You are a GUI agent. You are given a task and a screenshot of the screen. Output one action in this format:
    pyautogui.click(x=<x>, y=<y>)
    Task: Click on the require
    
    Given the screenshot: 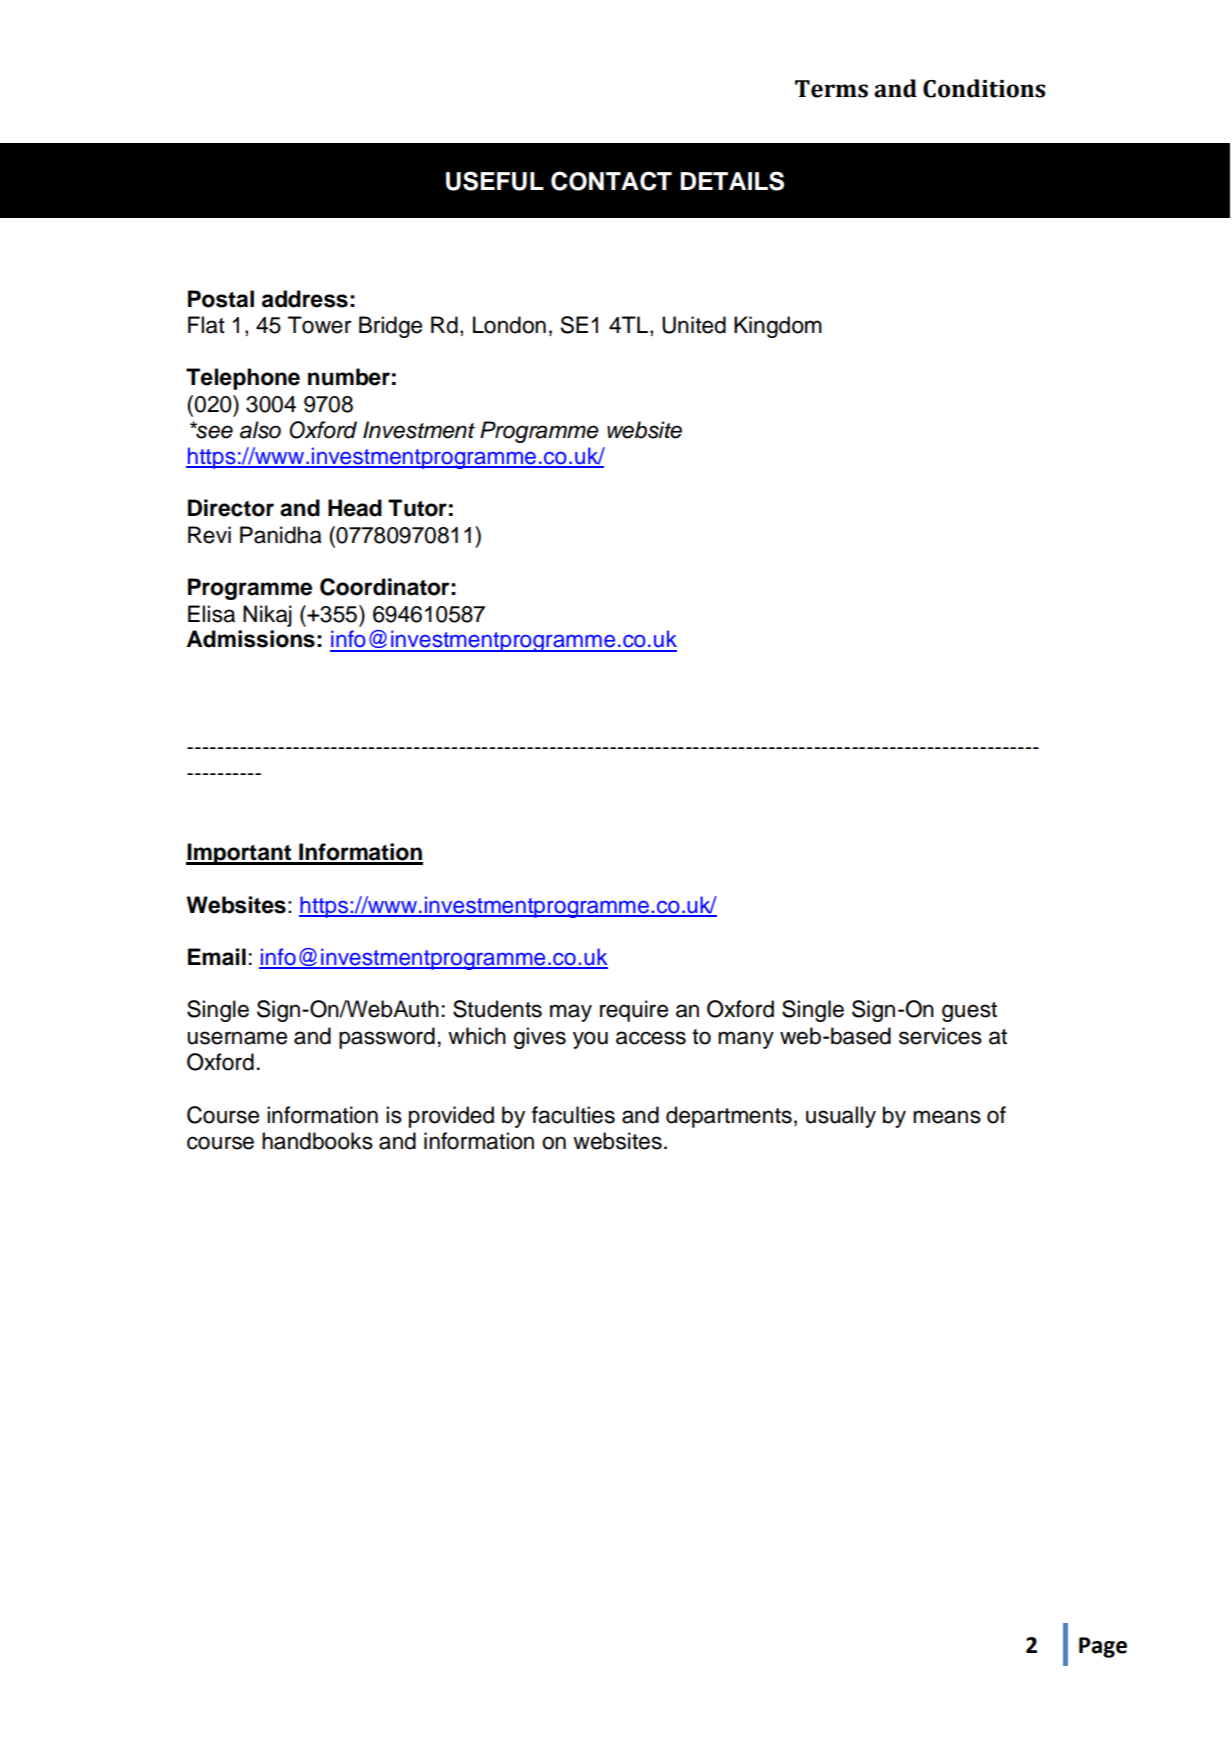 What is the action you would take?
    pyautogui.click(x=634, y=1011)
